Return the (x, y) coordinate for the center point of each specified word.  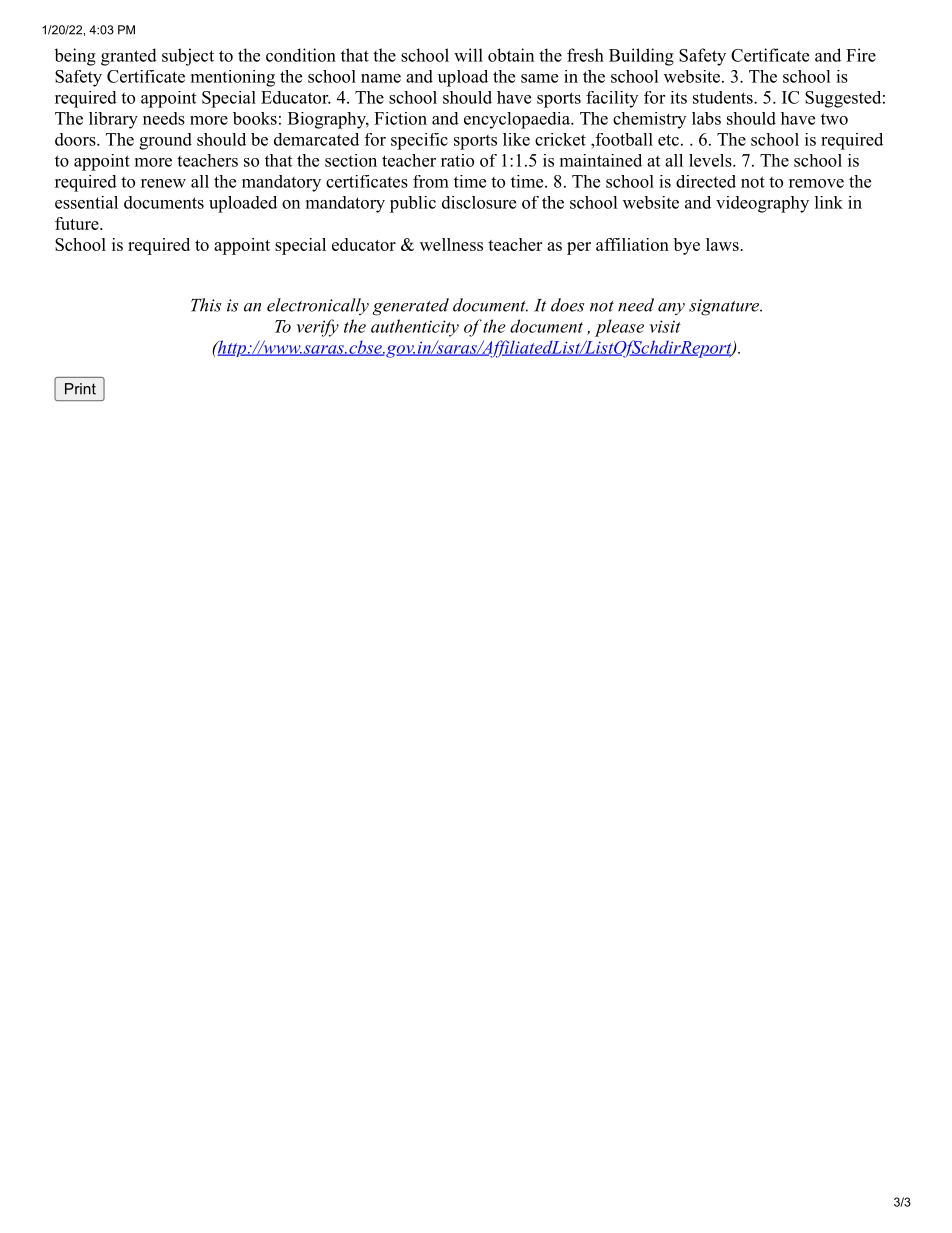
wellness (451, 244)
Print (80, 389)
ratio (457, 160)
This (206, 305)
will (468, 55)
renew (163, 183)
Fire (861, 55)
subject (188, 57)
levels (710, 160)
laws (723, 244)
